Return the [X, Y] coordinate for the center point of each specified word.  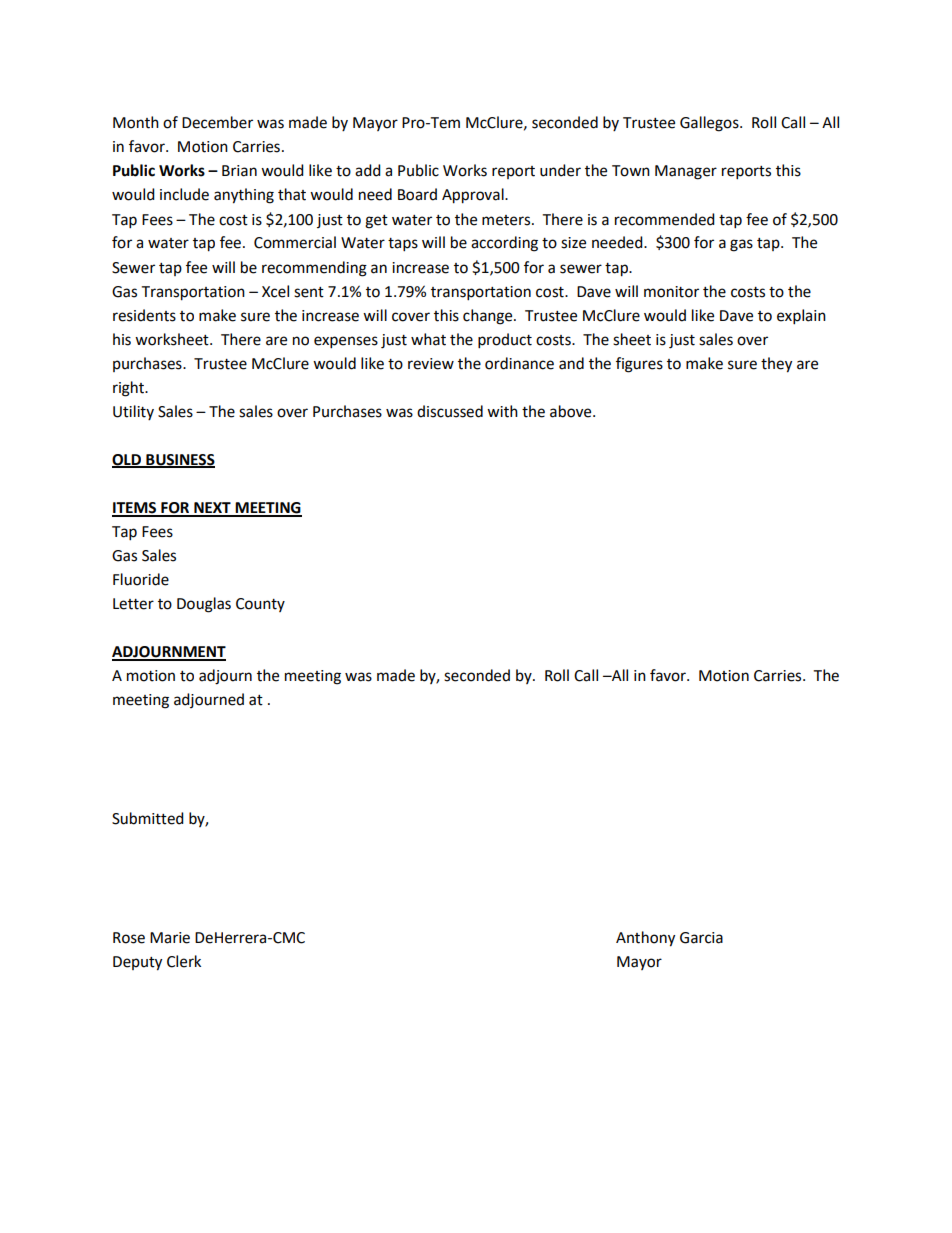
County [260, 605]
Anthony [645, 939]
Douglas [204, 605]
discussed [450, 411]
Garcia [701, 938]
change [489, 317]
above [572, 411]
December [217, 122]
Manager [686, 172]
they [776, 365]
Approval [474, 196]
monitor [671, 292]
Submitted [148, 818]
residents [144, 315]
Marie [170, 938]
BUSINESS [179, 461]
